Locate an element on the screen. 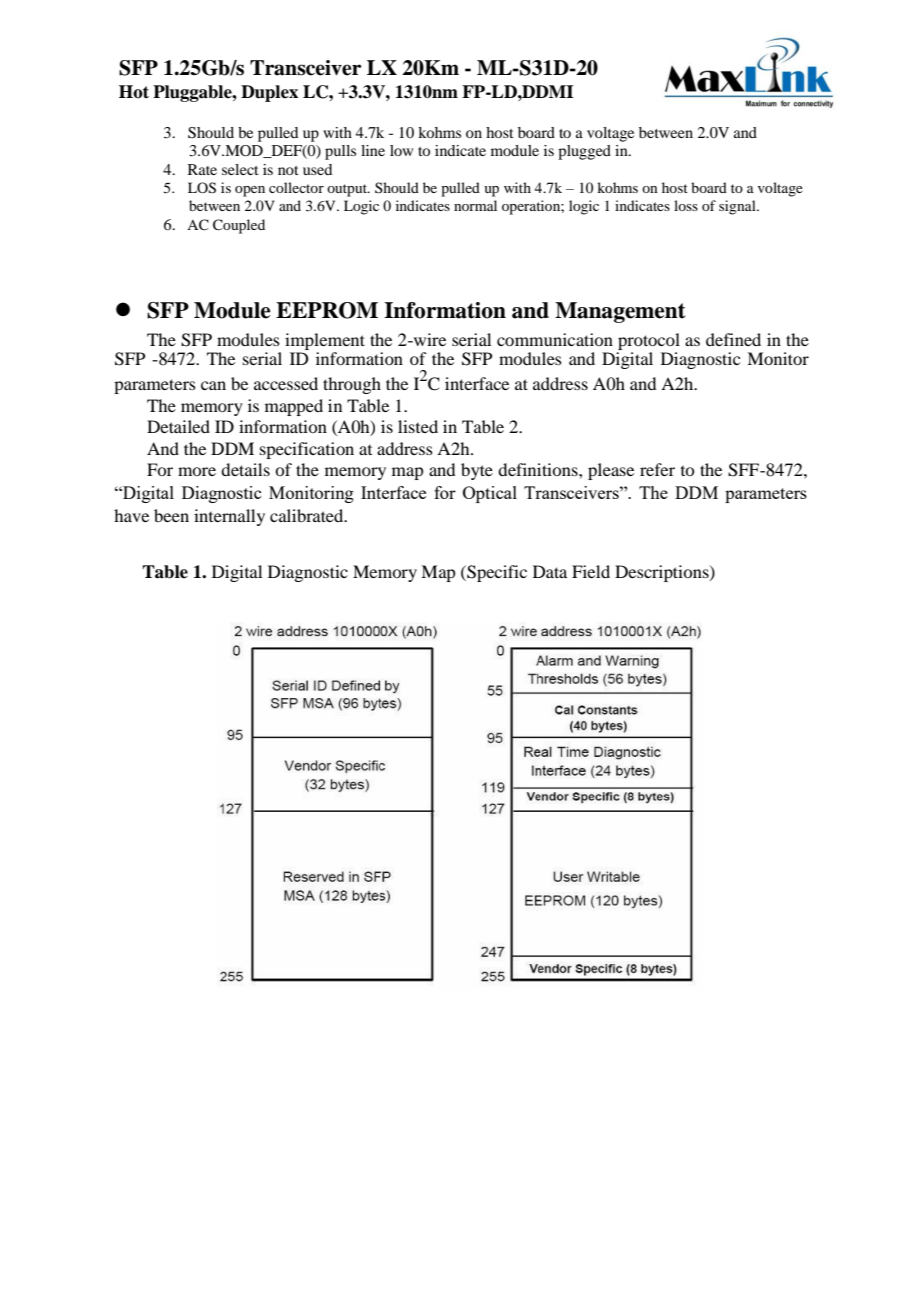 This screenshot has width=924, height=1308. listed is located at coordinates (418, 426).
